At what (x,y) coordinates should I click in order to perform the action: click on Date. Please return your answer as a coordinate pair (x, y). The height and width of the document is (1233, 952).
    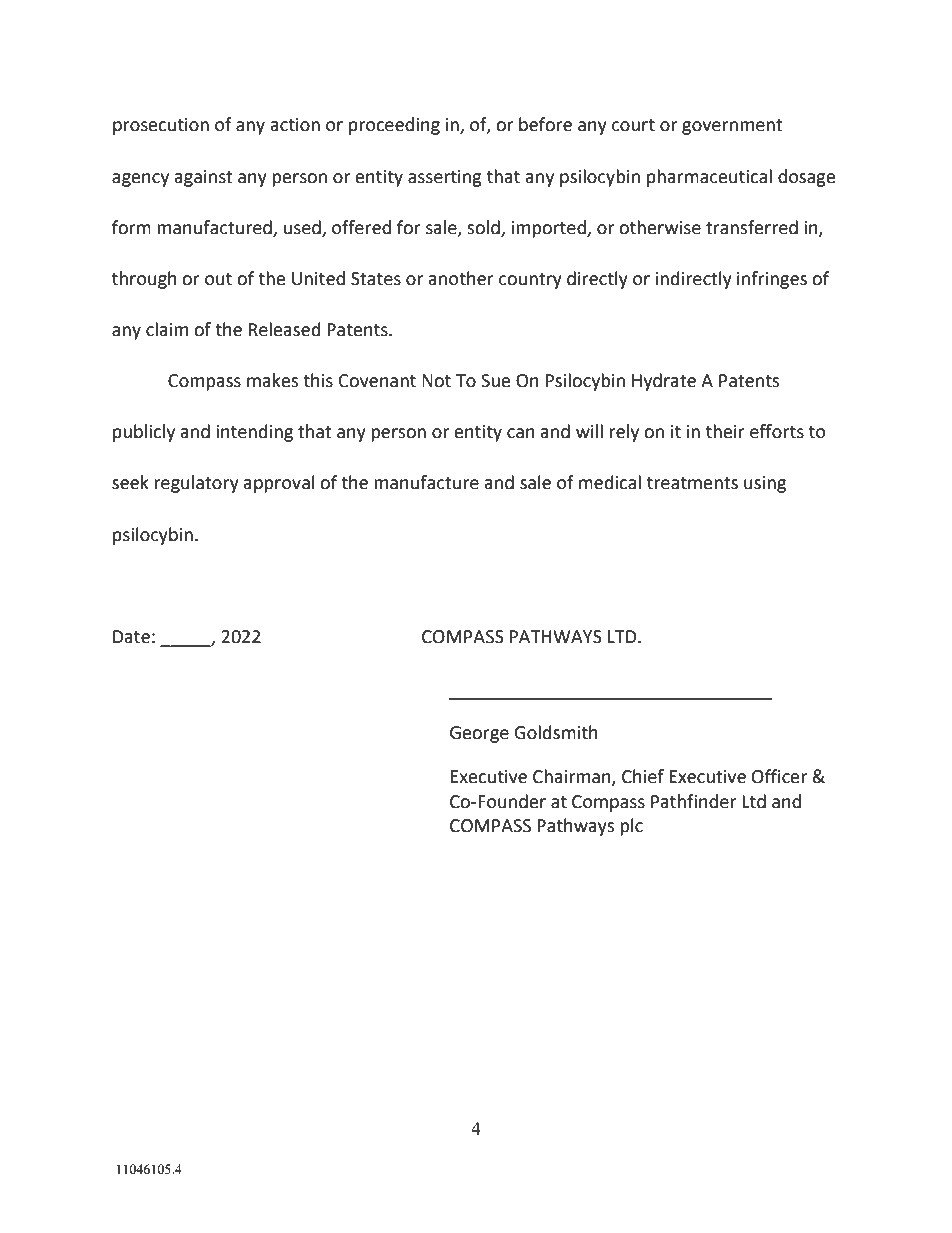
    Looking at the image, I should click on (131, 637).
